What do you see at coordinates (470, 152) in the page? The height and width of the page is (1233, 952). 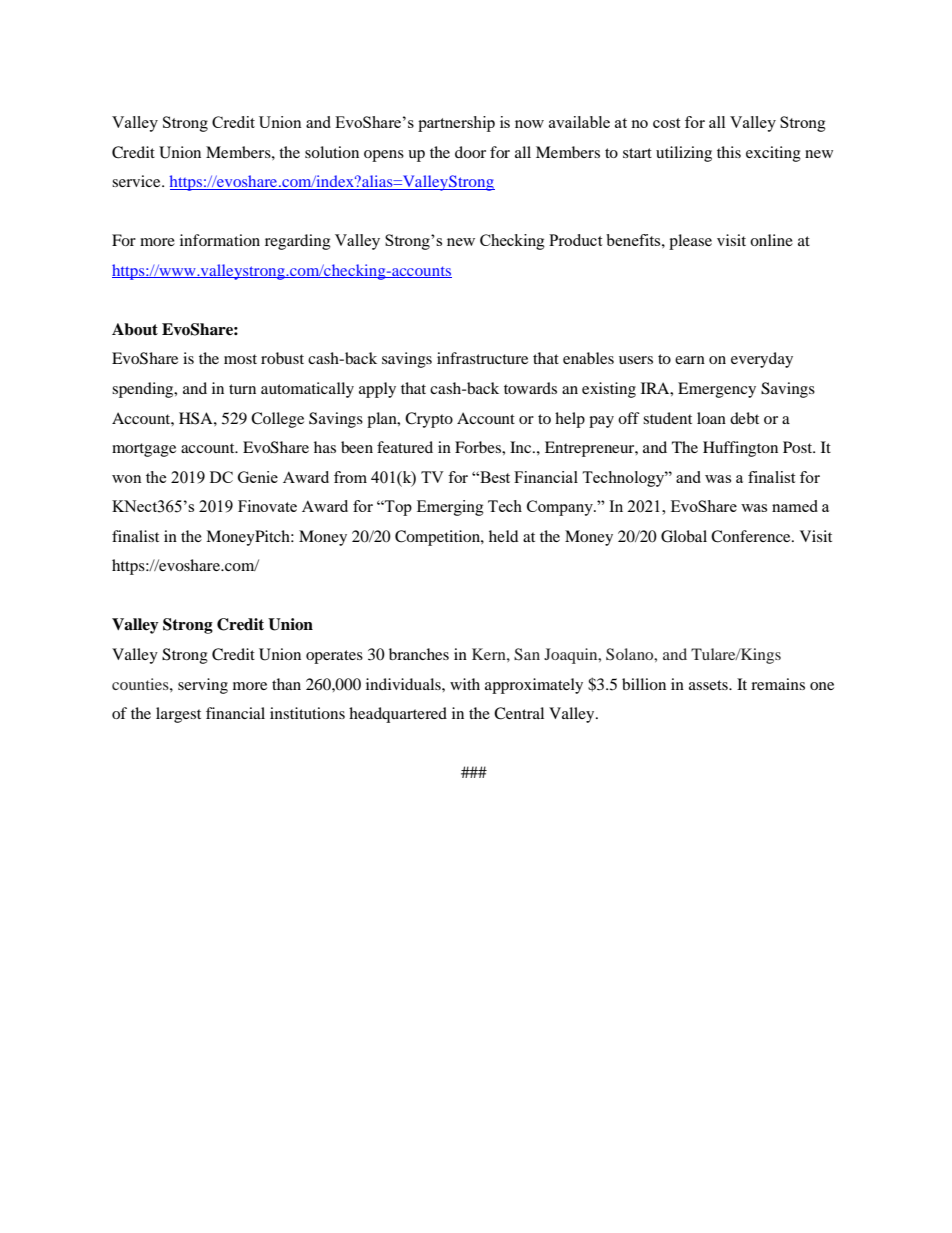 I see `door` at bounding box center [470, 152].
